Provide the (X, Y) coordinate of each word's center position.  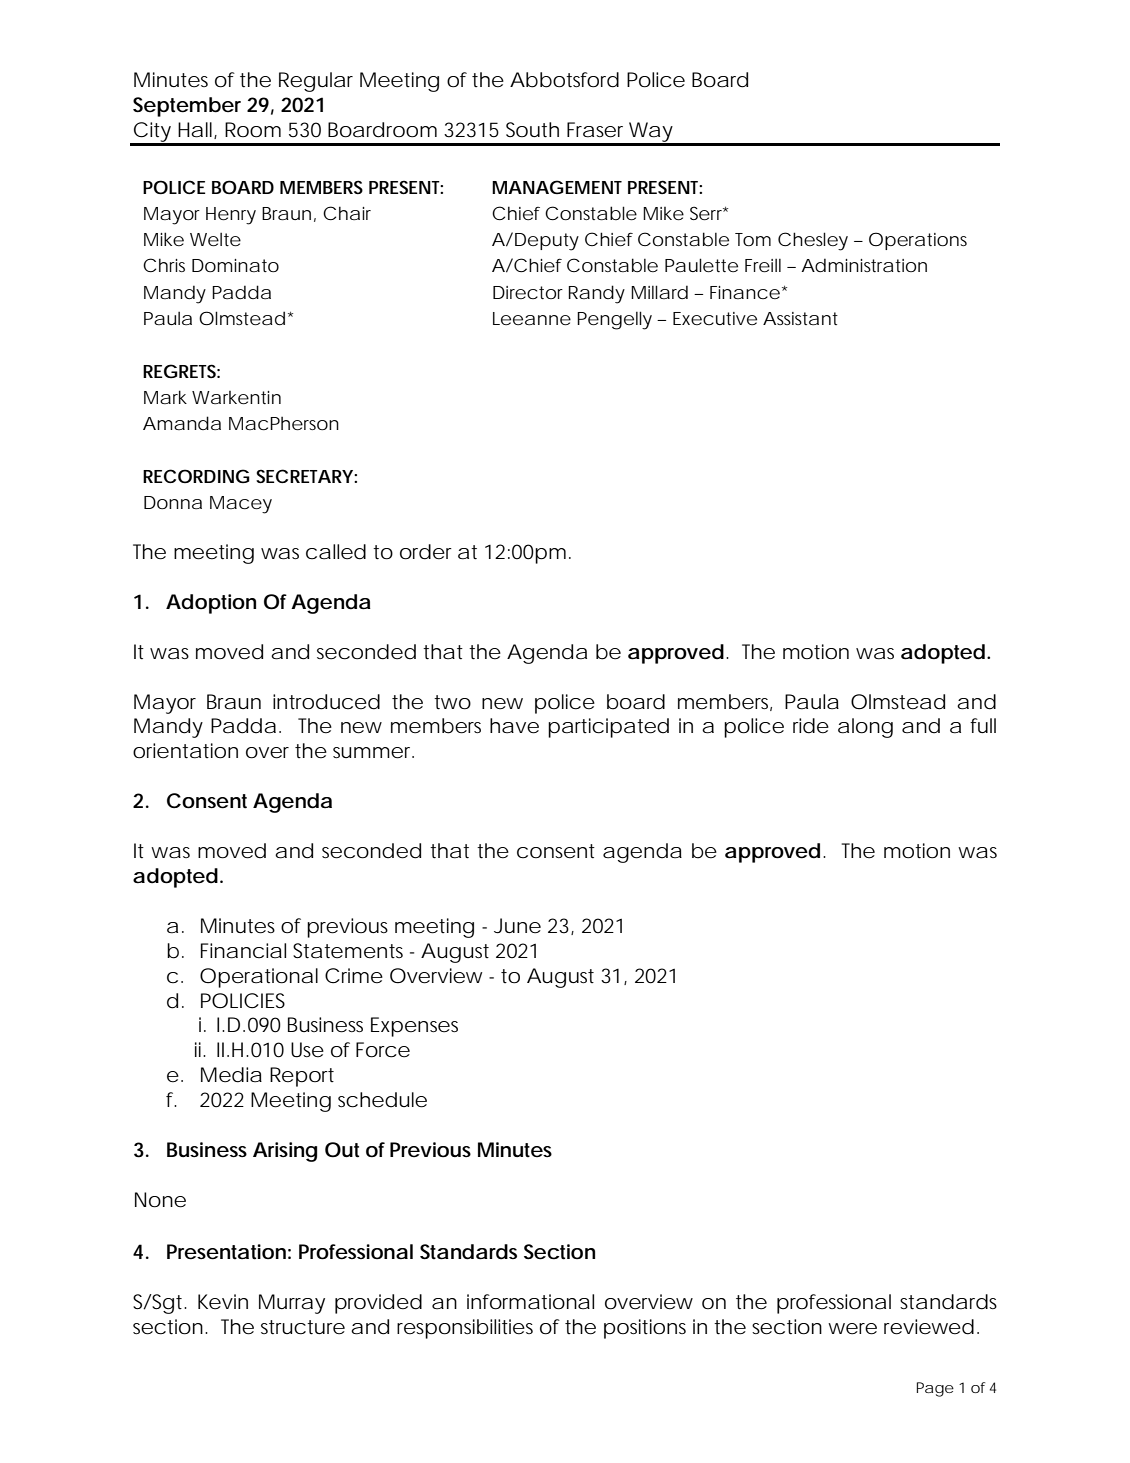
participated (608, 728)
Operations (918, 241)
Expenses (414, 1027)
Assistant (800, 318)
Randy (597, 294)
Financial (243, 951)
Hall (196, 130)
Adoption (211, 604)
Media (231, 1075)
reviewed (929, 1327)
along (865, 728)
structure (303, 1327)
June (517, 926)
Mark (165, 397)
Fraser (595, 130)
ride (811, 726)
